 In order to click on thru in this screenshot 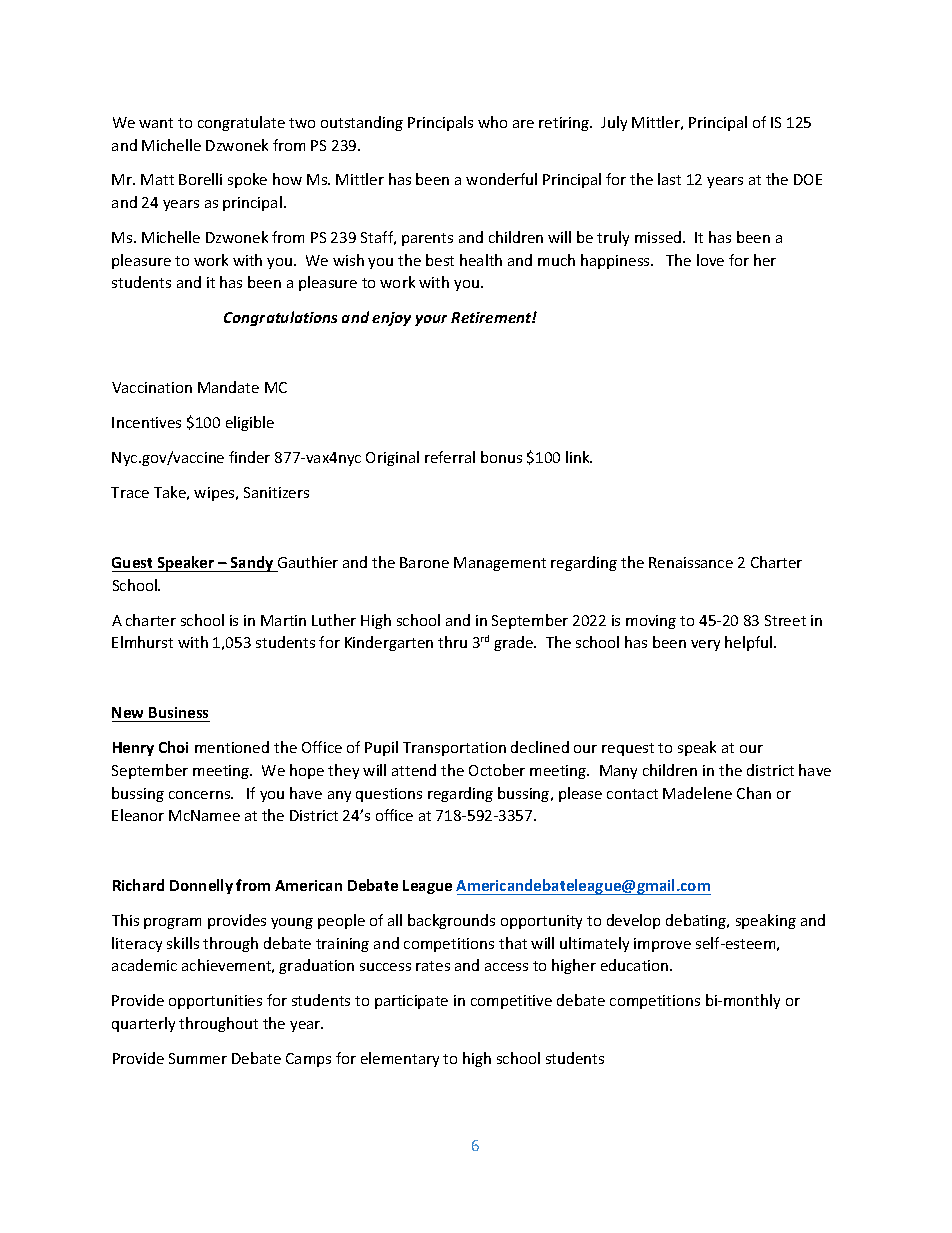, I will do `click(452, 642)`.
